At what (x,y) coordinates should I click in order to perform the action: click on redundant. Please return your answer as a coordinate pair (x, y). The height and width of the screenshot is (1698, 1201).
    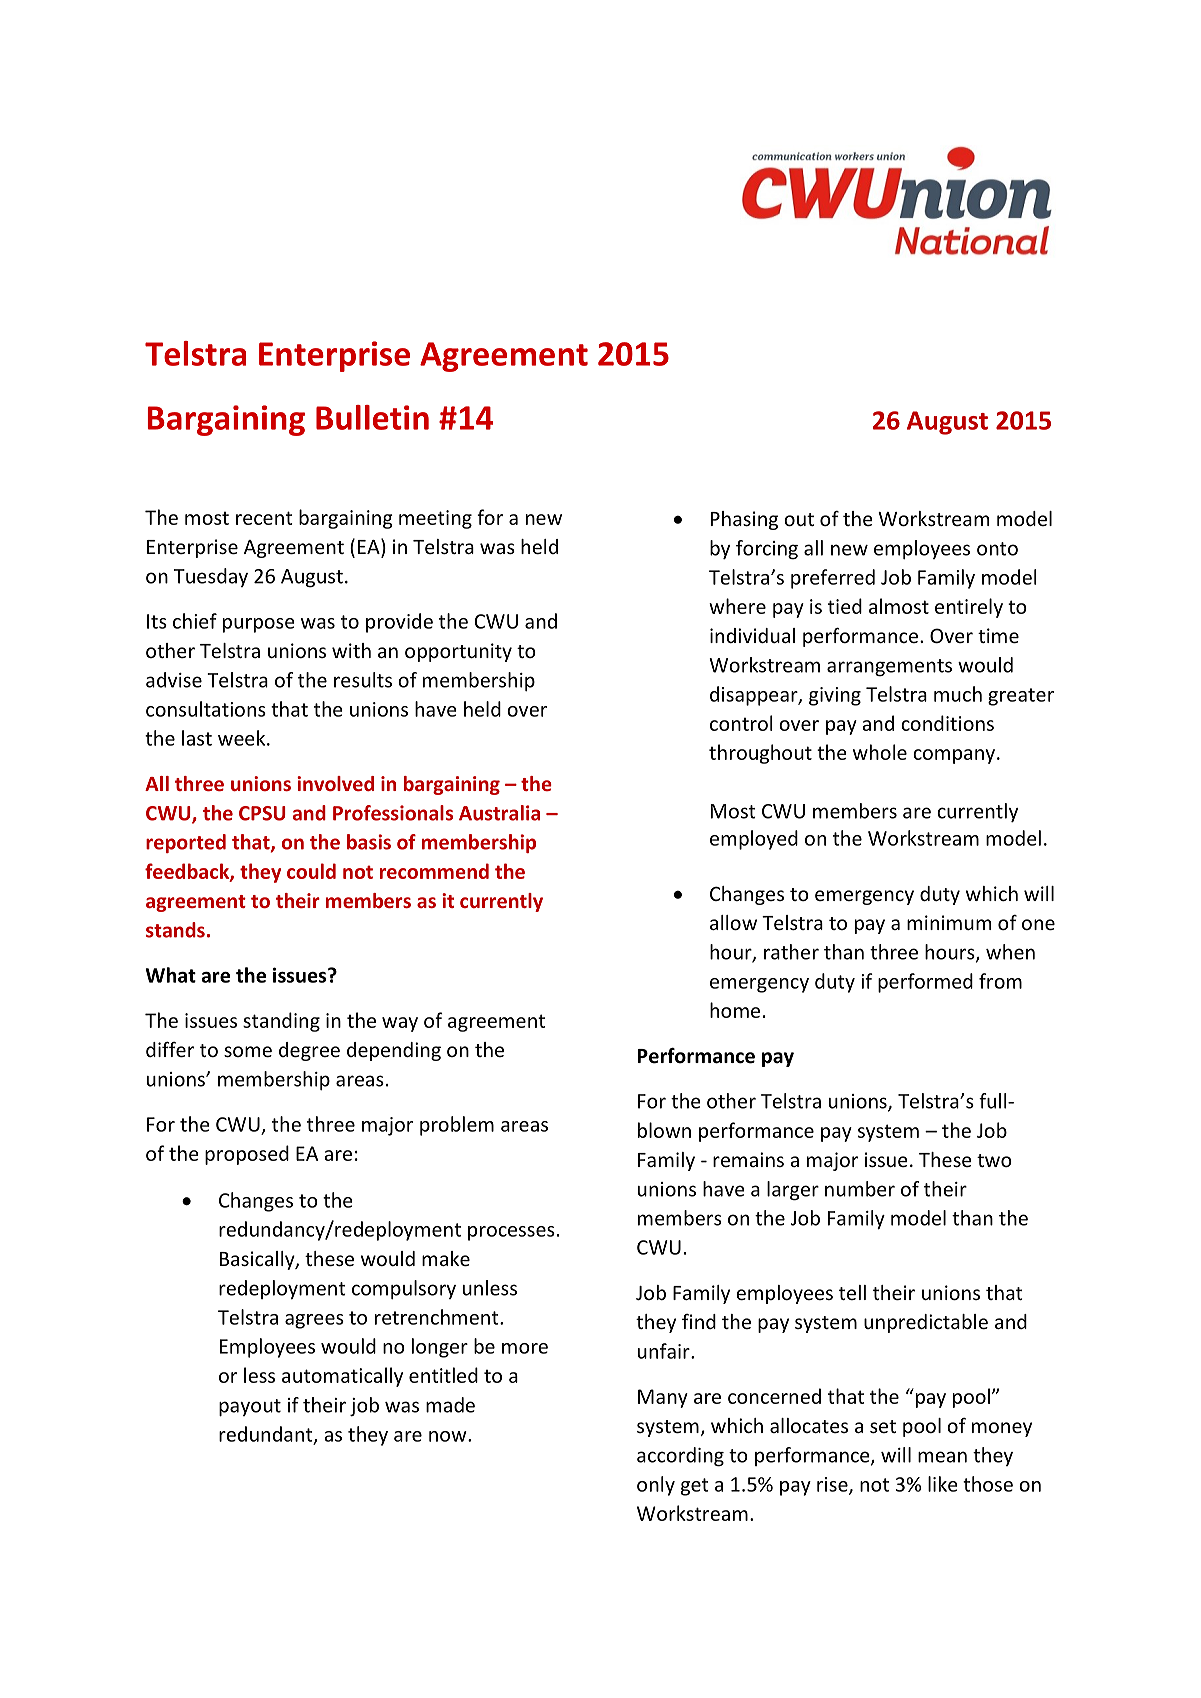
    Looking at the image, I should click on (267, 1435).
